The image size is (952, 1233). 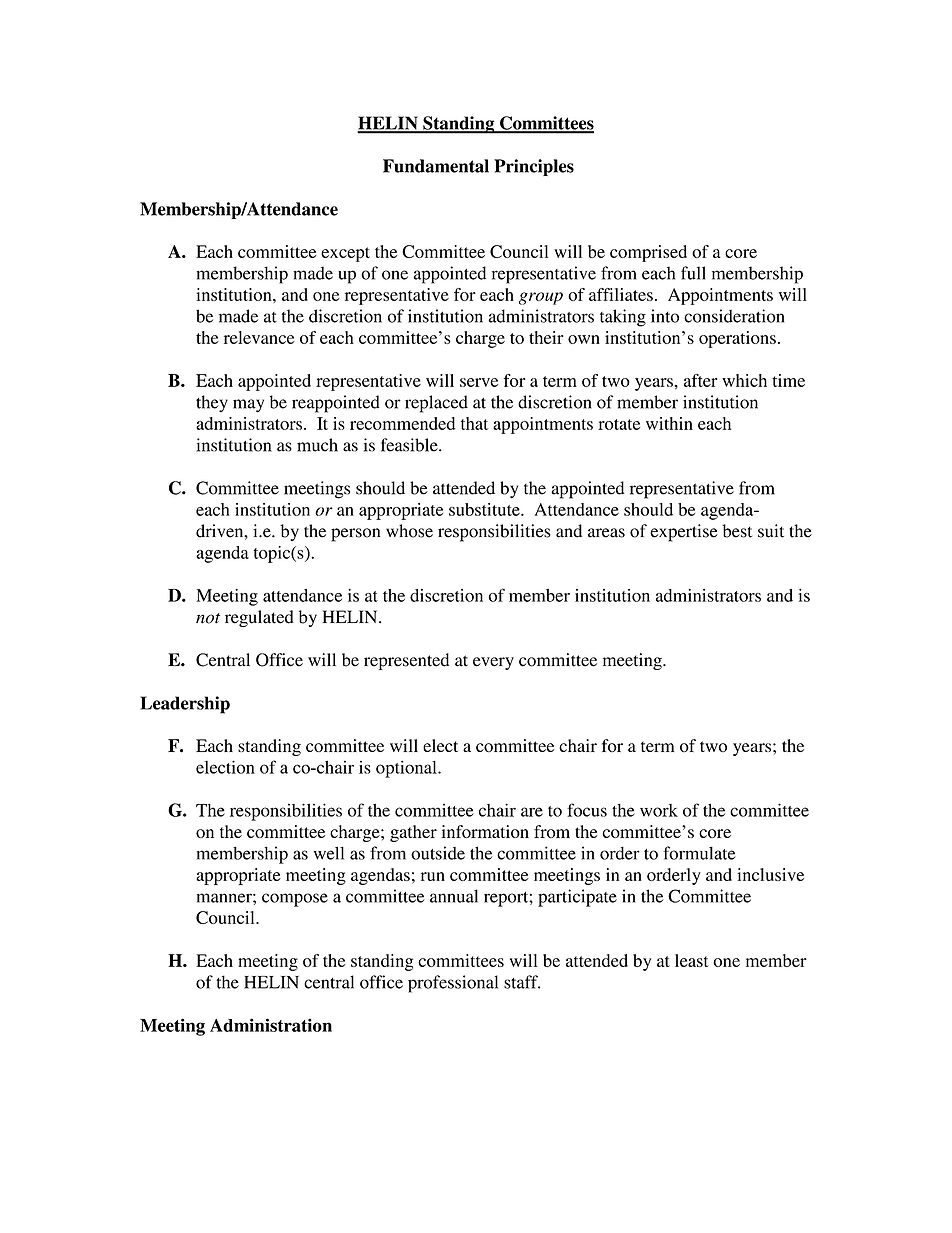 I want to click on professional, so click(x=453, y=984).
